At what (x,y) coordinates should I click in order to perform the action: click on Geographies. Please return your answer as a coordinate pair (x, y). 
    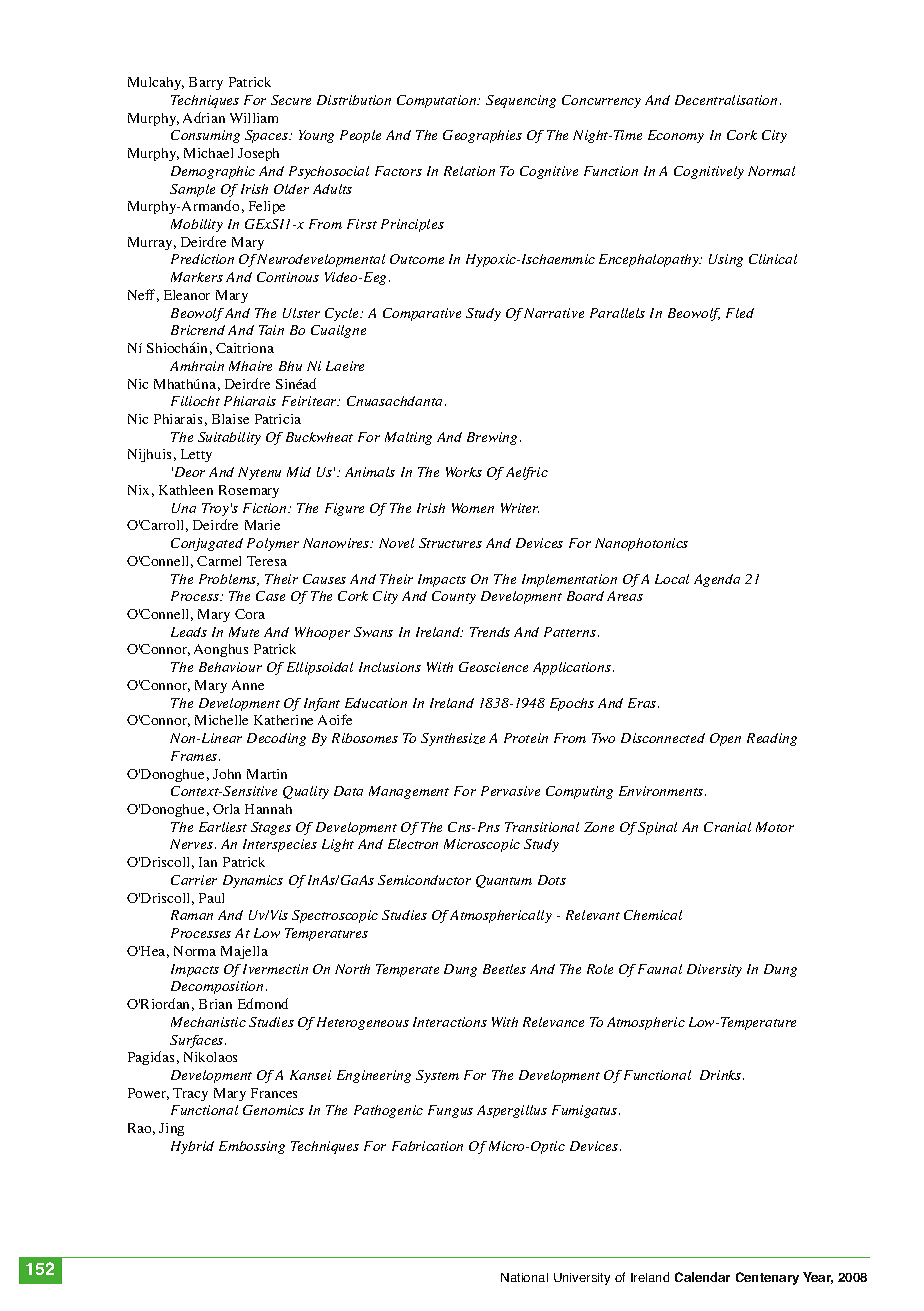
    Looking at the image, I should click on (482, 136).
